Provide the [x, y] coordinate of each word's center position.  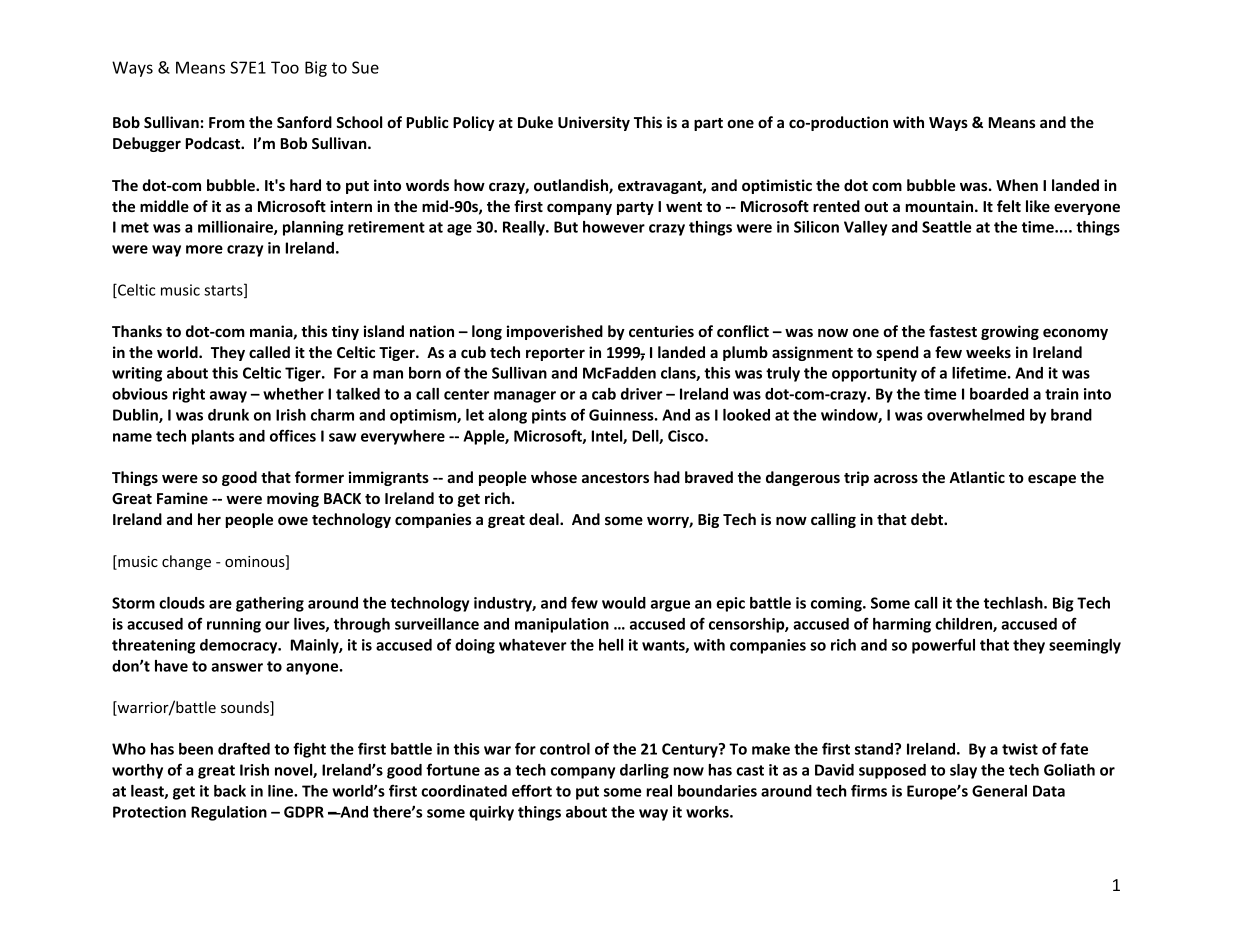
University [594, 123]
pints [549, 416]
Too [285, 67]
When [1017, 185]
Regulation [229, 813]
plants [213, 437]
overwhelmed [975, 415]
